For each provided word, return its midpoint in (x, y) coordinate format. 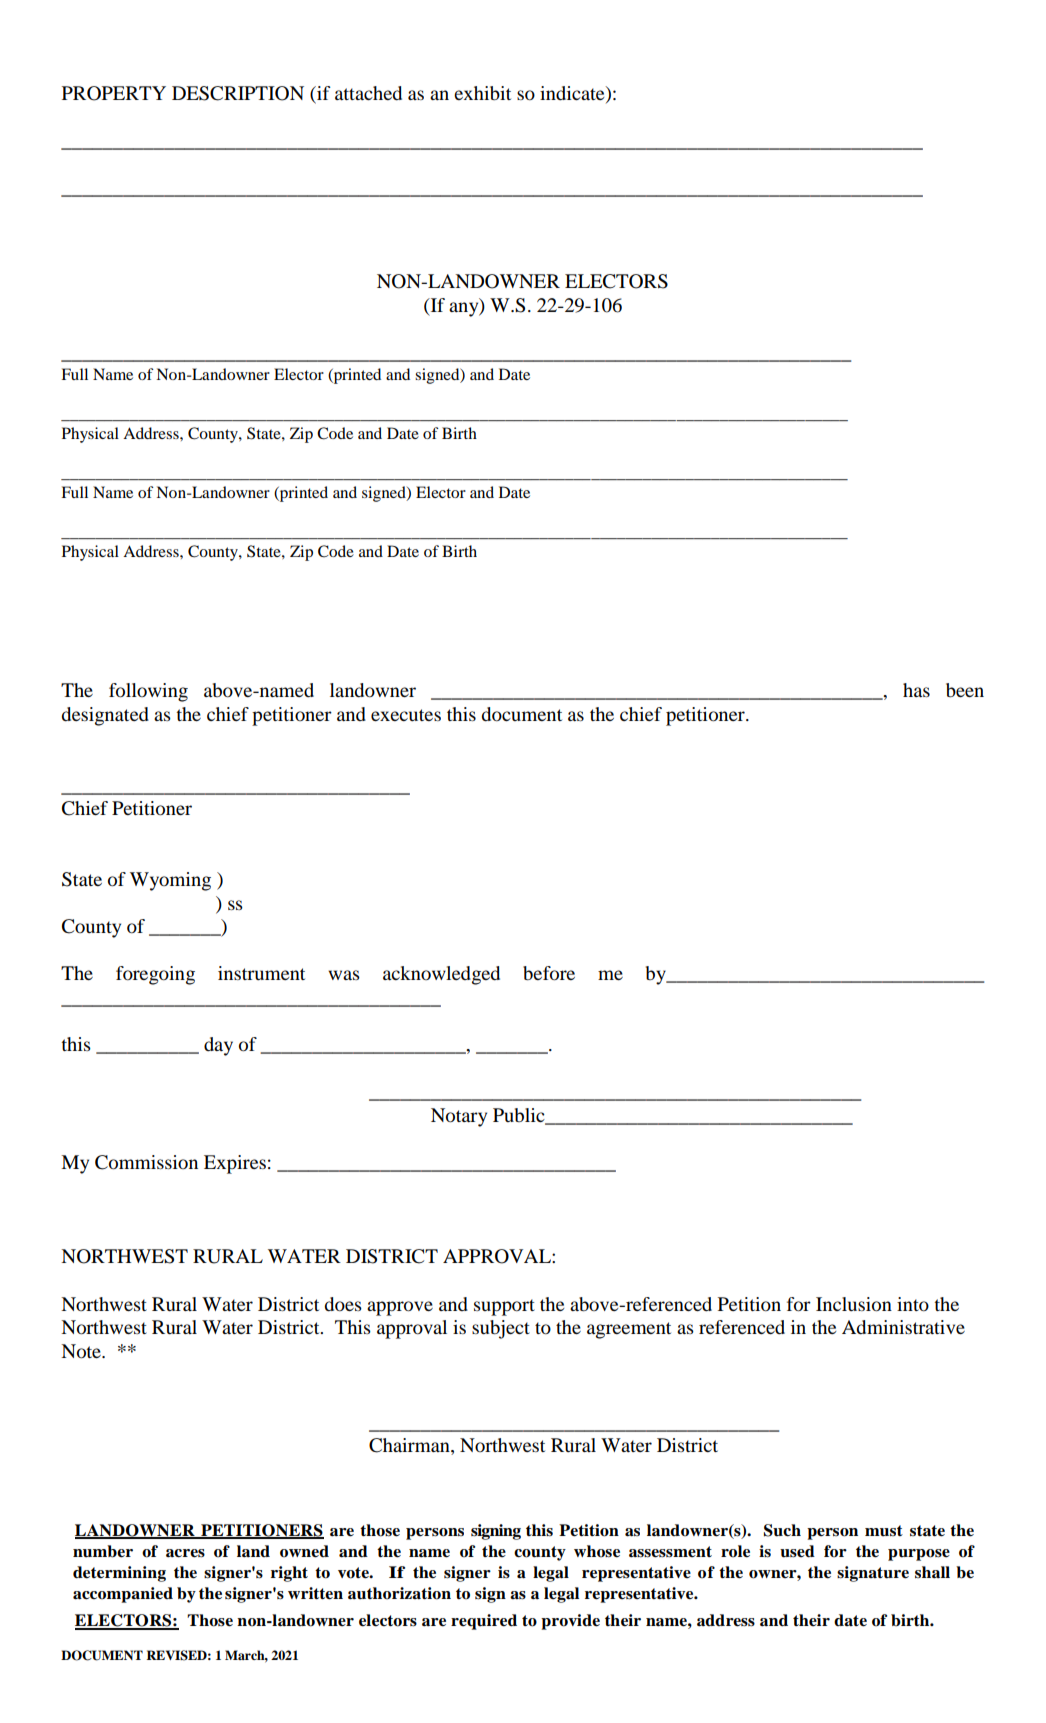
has (916, 690)
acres (185, 1553)
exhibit (482, 93)
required (484, 1622)
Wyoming (170, 881)
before (549, 973)
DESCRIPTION (238, 93)
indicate (573, 93)
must (884, 1531)
